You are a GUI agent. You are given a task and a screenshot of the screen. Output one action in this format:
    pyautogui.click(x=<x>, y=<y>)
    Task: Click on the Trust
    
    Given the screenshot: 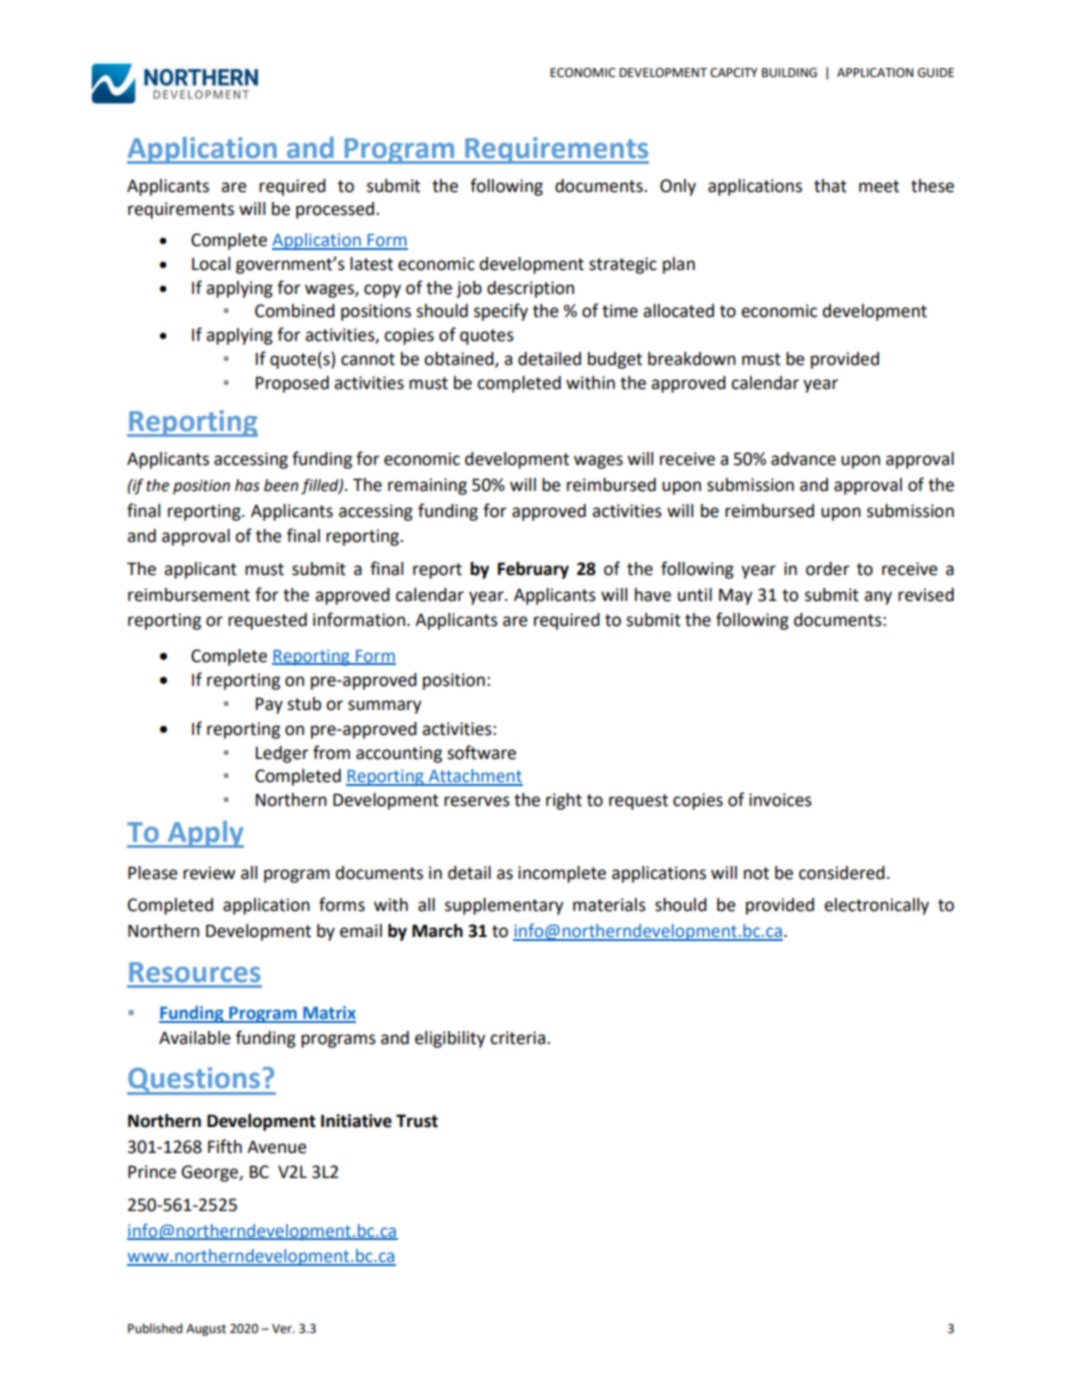 What is the action you would take?
    pyautogui.click(x=417, y=1121)
